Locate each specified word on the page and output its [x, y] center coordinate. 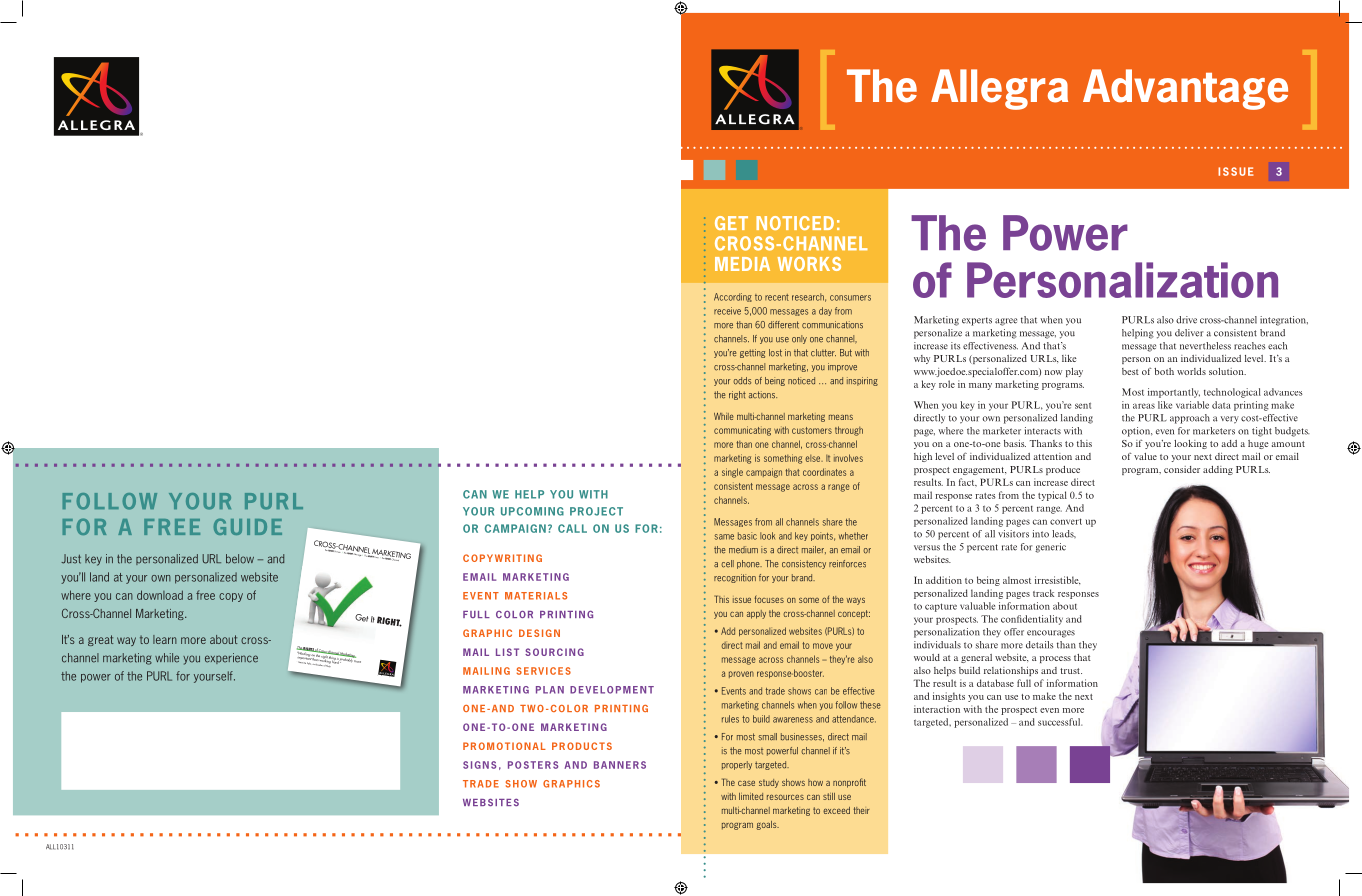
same [724, 537]
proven [741, 674]
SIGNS [479, 765]
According [733, 297]
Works [809, 264]
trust [1071, 671]
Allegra [999, 89]
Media [742, 264]
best [1130, 371]
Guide [248, 526]
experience [231, 658]
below [240, 559]
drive [1186, 320]
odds [742, 381]
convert [1066, 521]
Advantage [1185, 89]
